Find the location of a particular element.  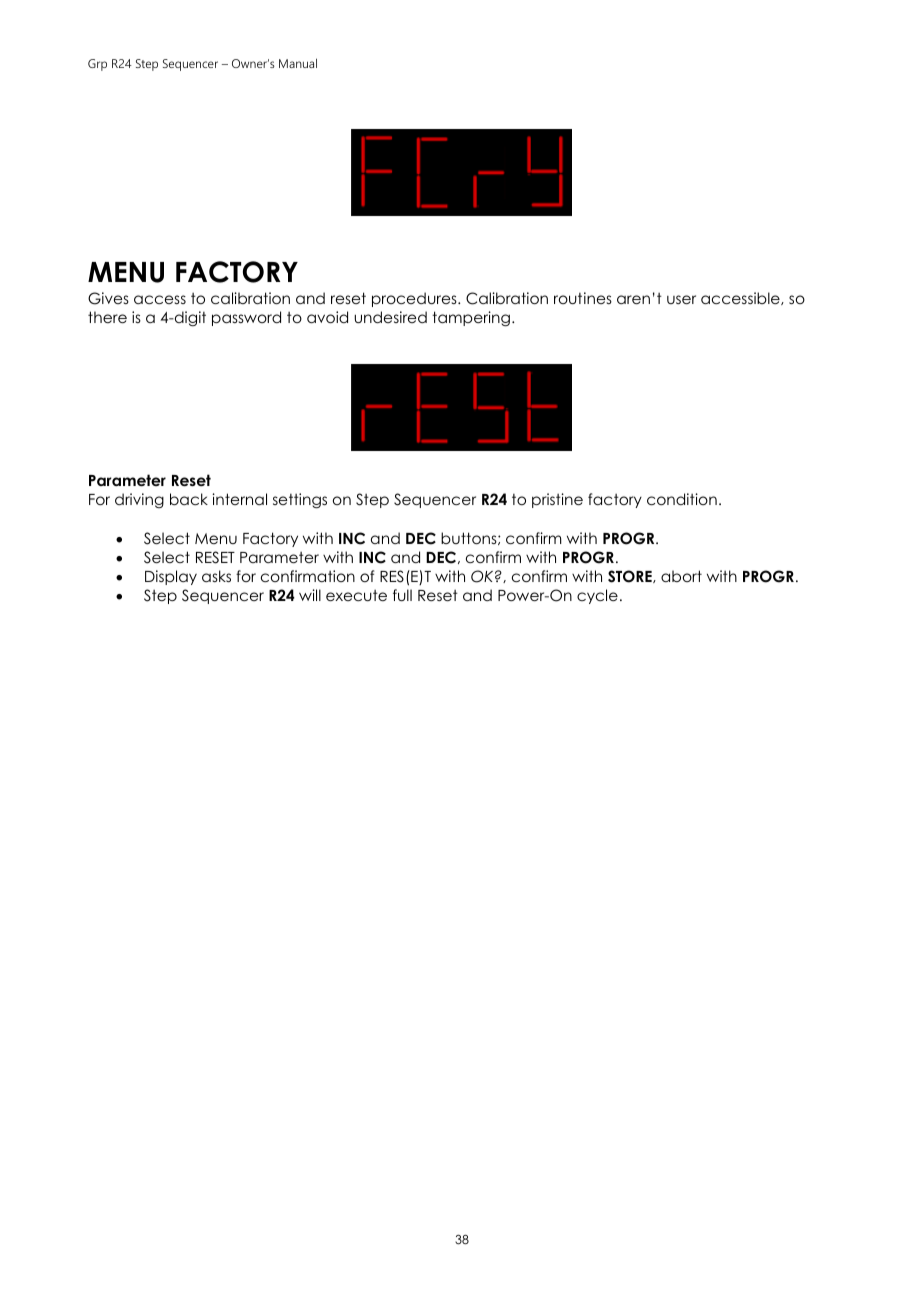

pristine is located at coordinates (557, 500).
